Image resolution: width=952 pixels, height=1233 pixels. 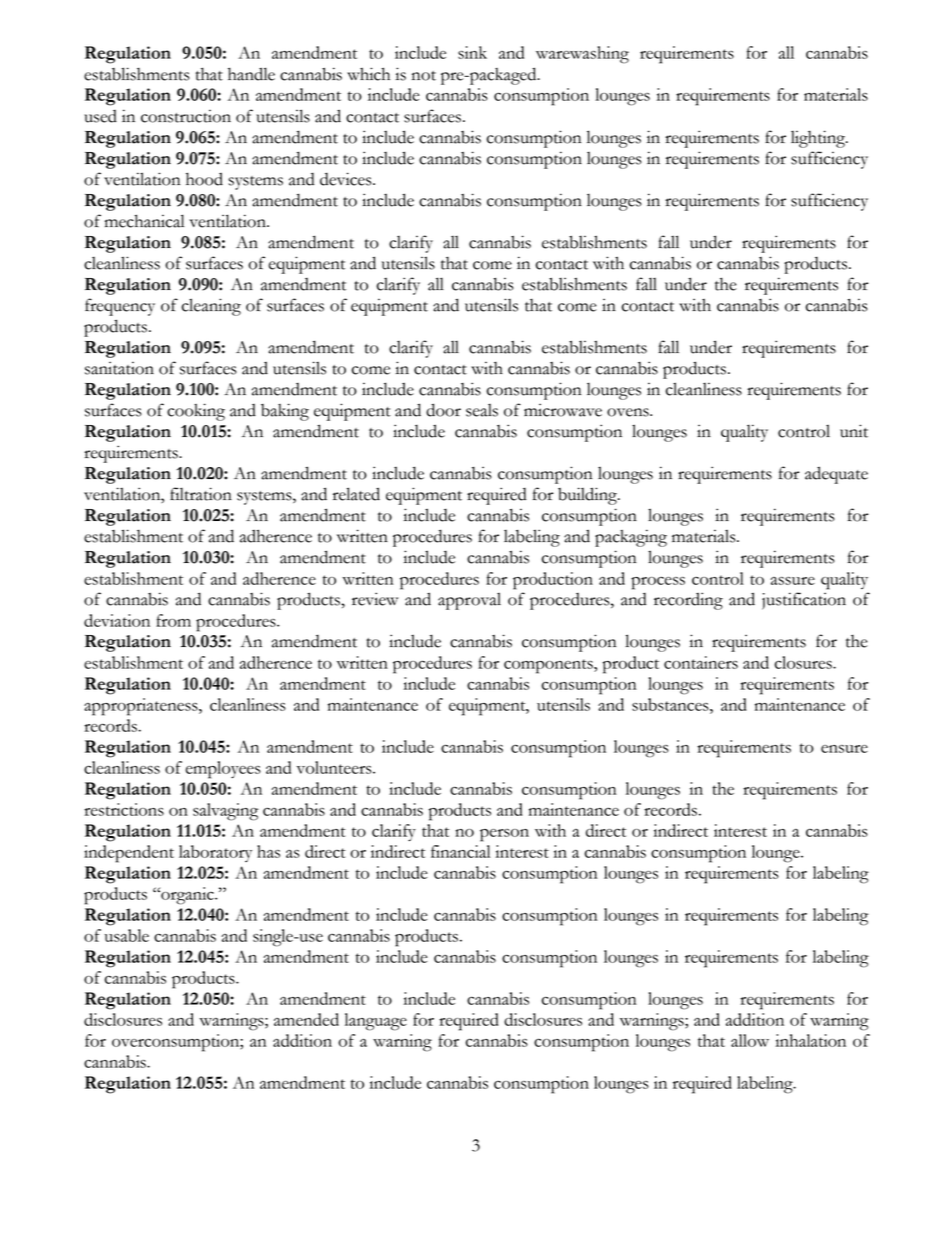 What do you see at coordinates (211, 307) in the image?
I see `cleaning` at bounding box center [211, 307].
